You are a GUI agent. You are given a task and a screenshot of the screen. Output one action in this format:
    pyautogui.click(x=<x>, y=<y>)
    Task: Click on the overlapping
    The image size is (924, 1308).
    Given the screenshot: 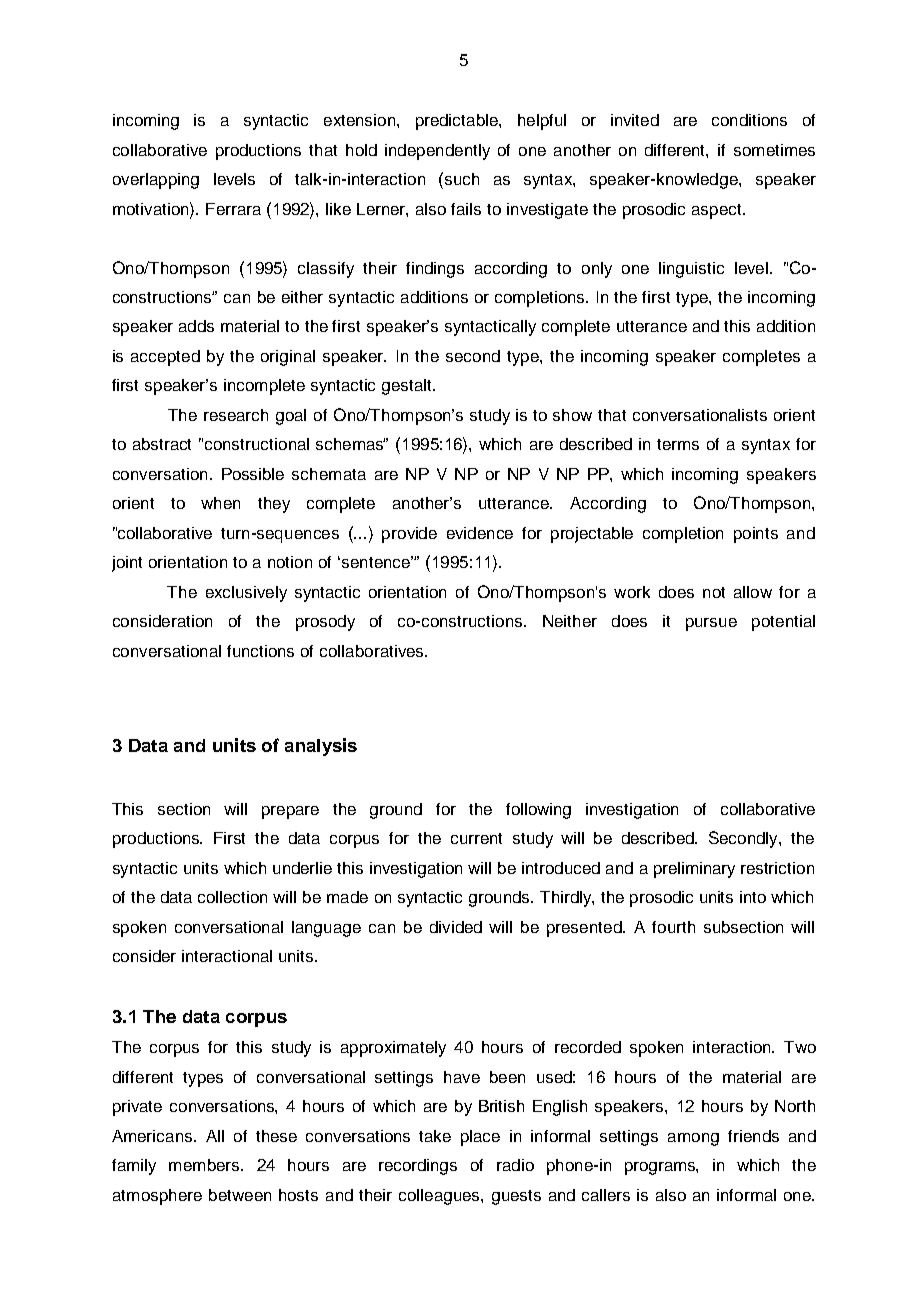 What is the action you would take?
    pyautogui.click(x=156, y=181)
